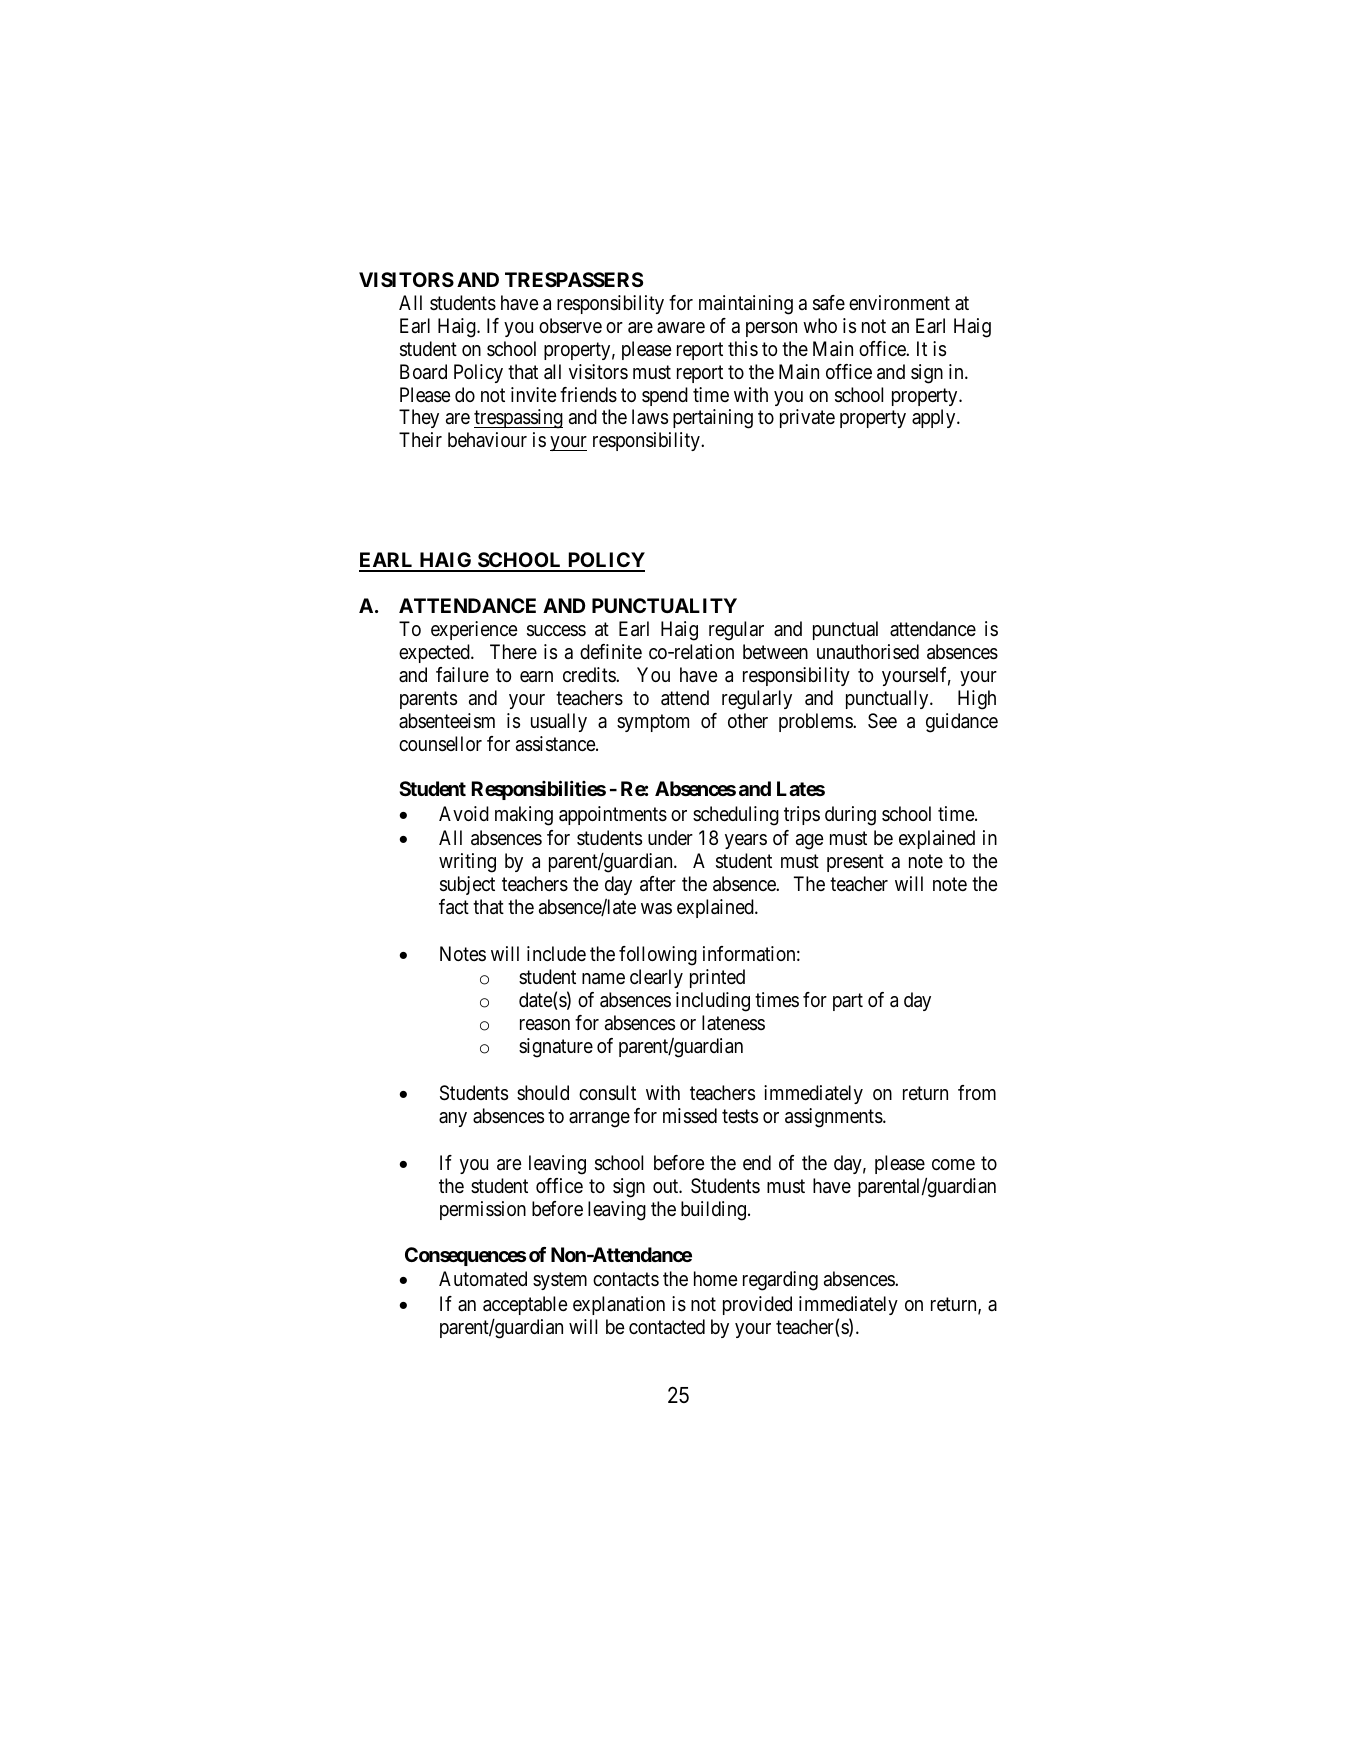 This document has height=1754, width=1356. What do you see at coordinates (716, 1278) in the document?
I see `home` at bounding box center [716, 1278].
